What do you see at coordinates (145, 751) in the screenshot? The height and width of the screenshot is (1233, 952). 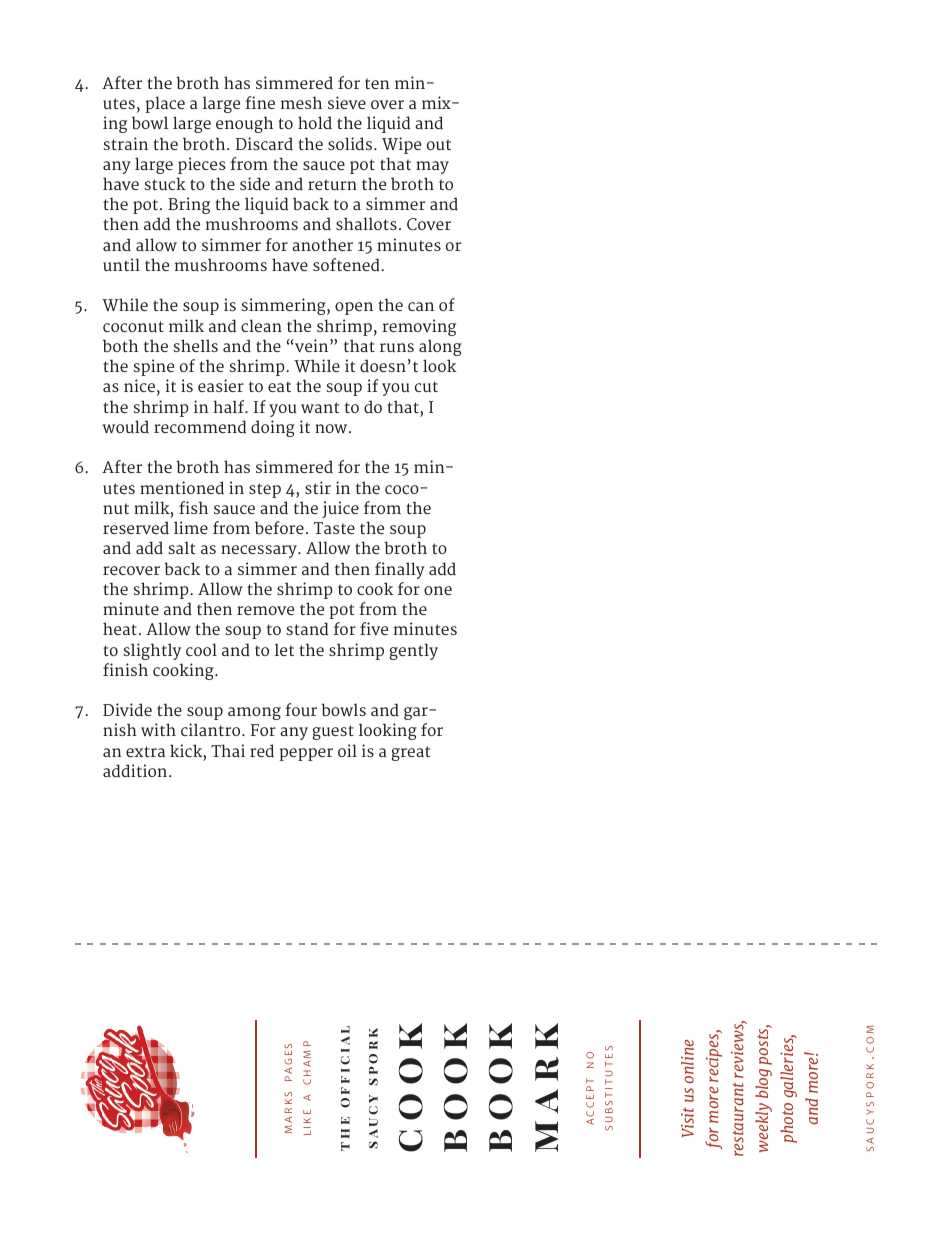 I see `extra` at bounding box center [145, 751].
